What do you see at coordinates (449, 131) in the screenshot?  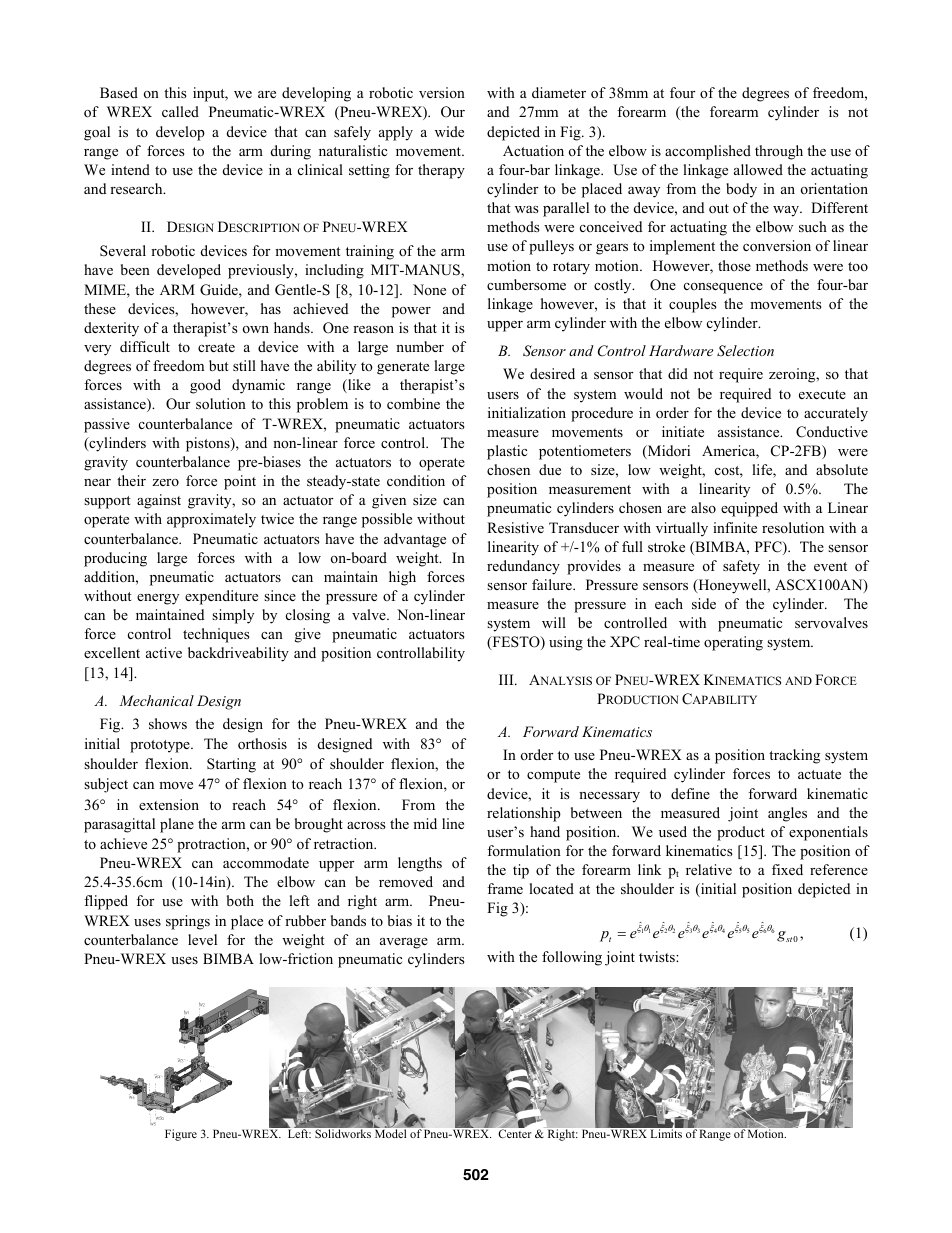 I see `wide` at bounding box center [449, 131].
